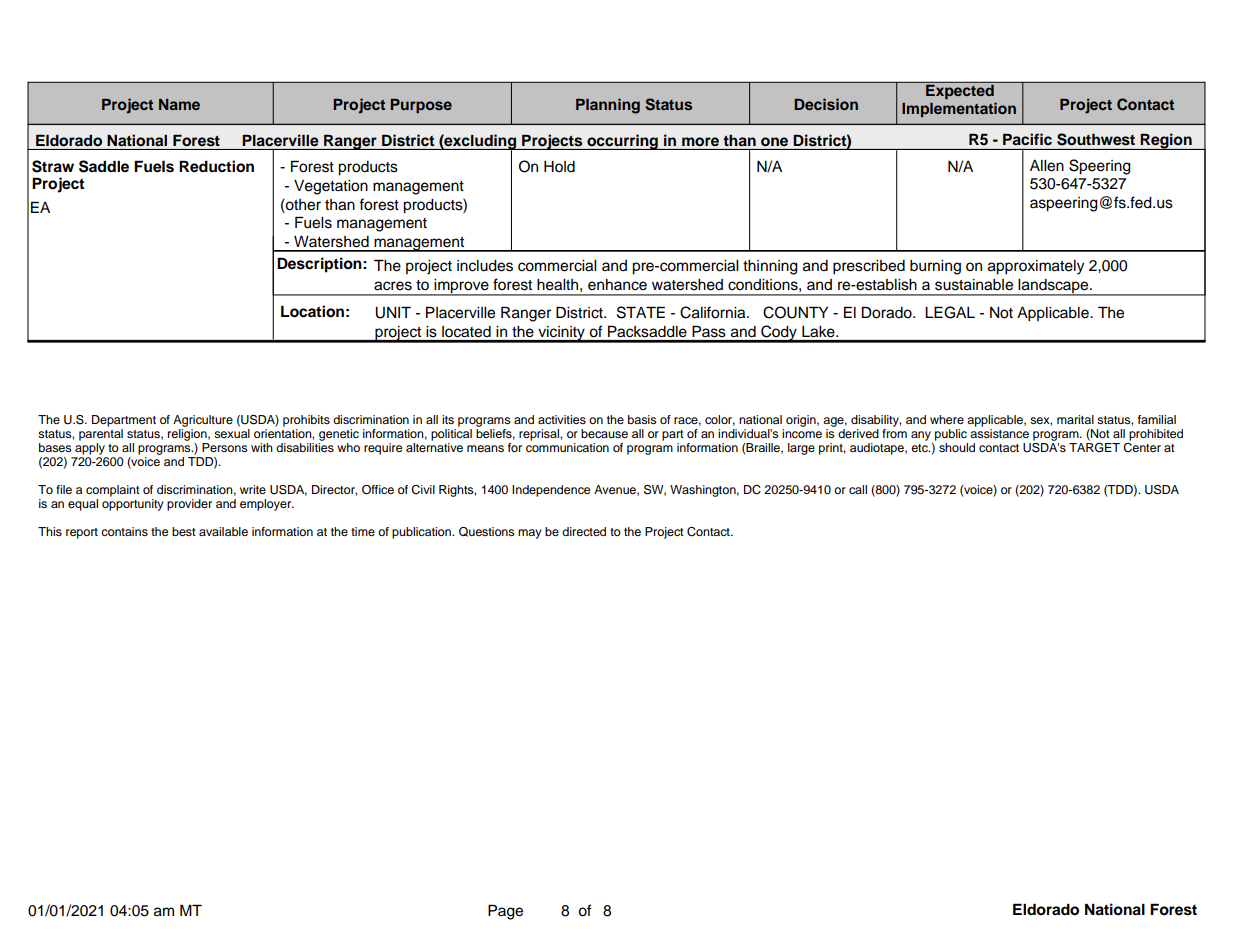  Describe the element at coordinates (486, 532) in the page. I see `Questions` at that location.
